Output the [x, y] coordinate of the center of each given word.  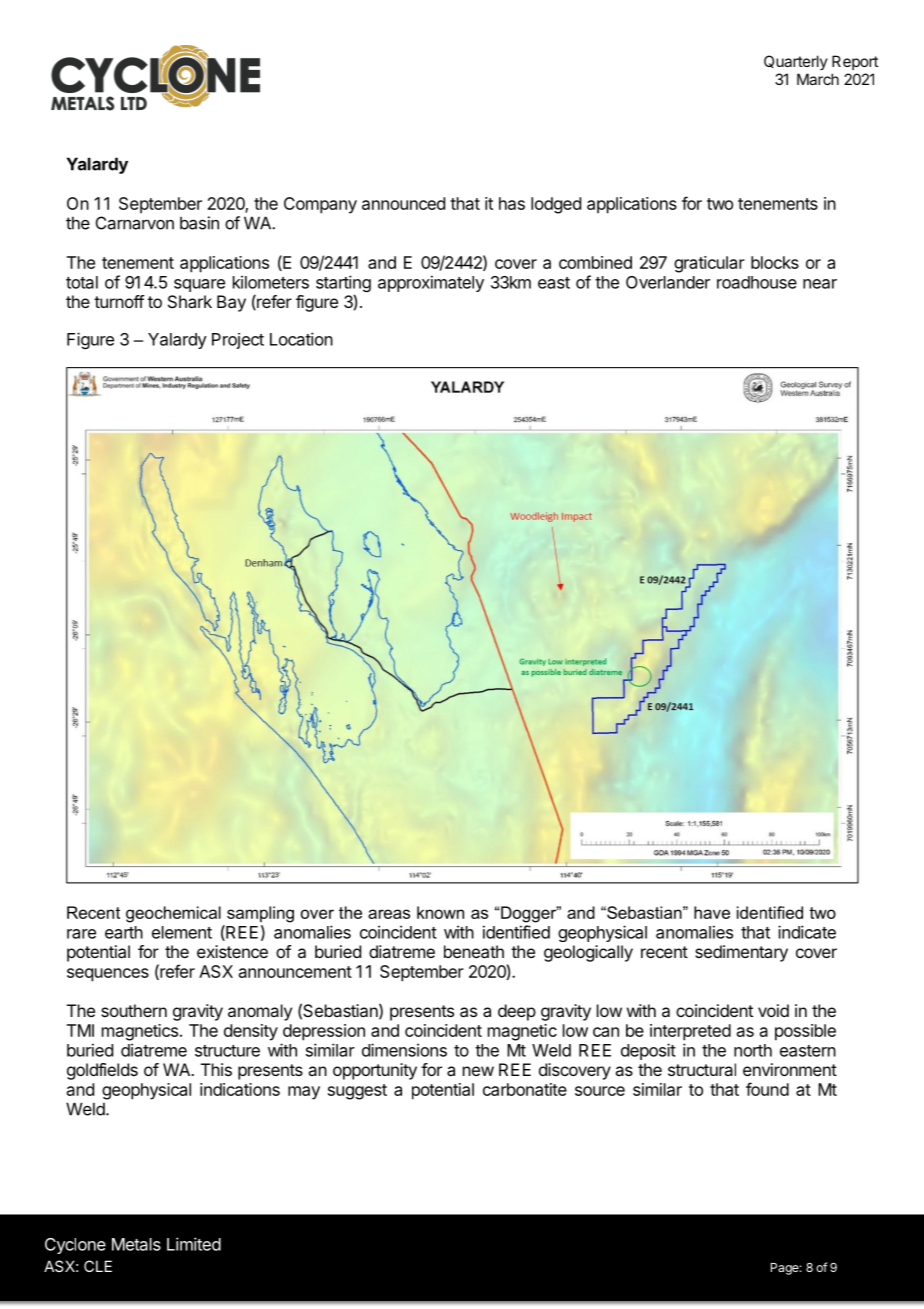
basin [199, 223]
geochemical [173, 914]
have [712, 912]
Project [238, 341]
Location [301, 339]
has [512, 203]
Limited [194, 1244]
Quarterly [796, 62]
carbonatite [525, 1089]
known [440, 912]
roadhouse [757, 282]
